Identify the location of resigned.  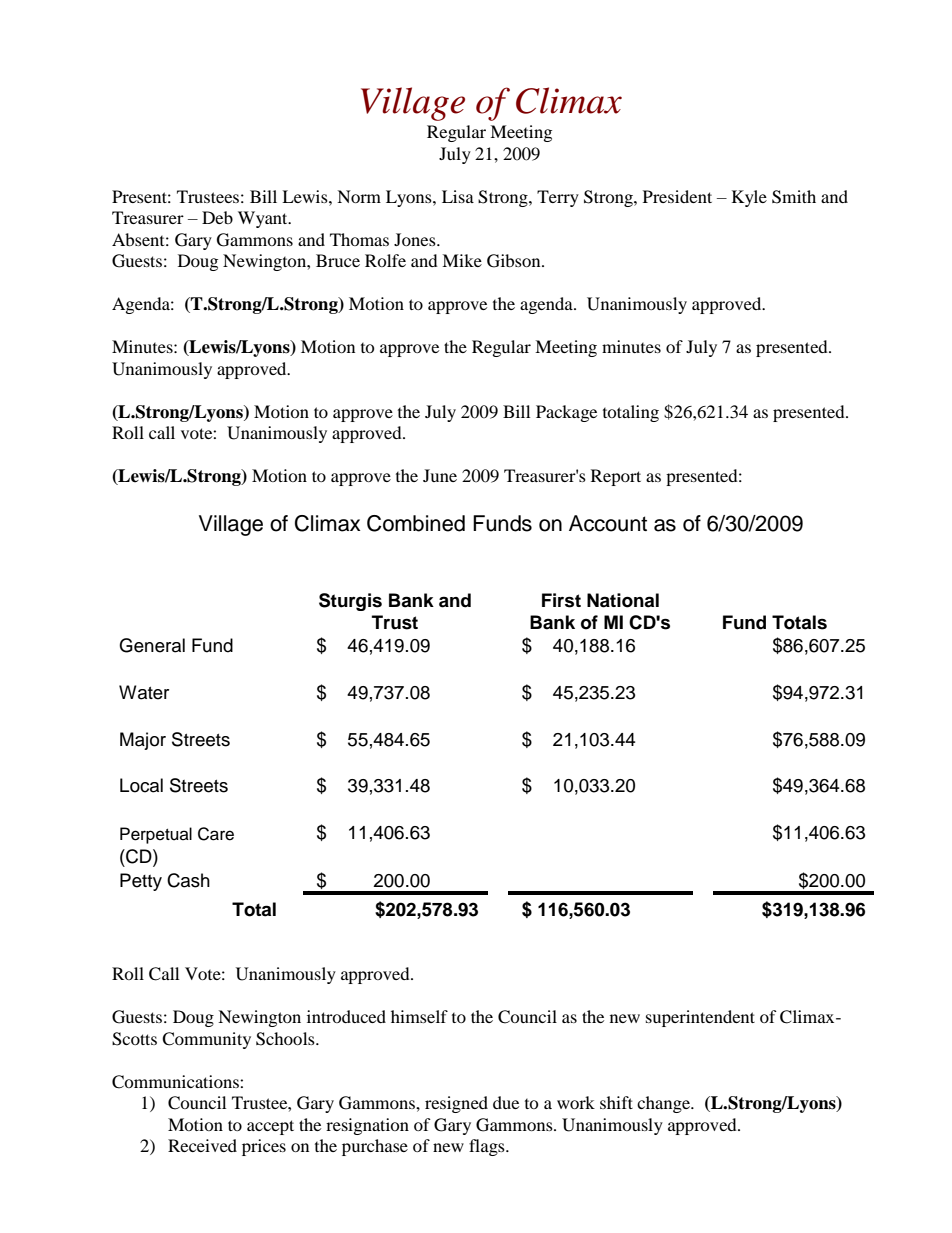
(456, 1104).
